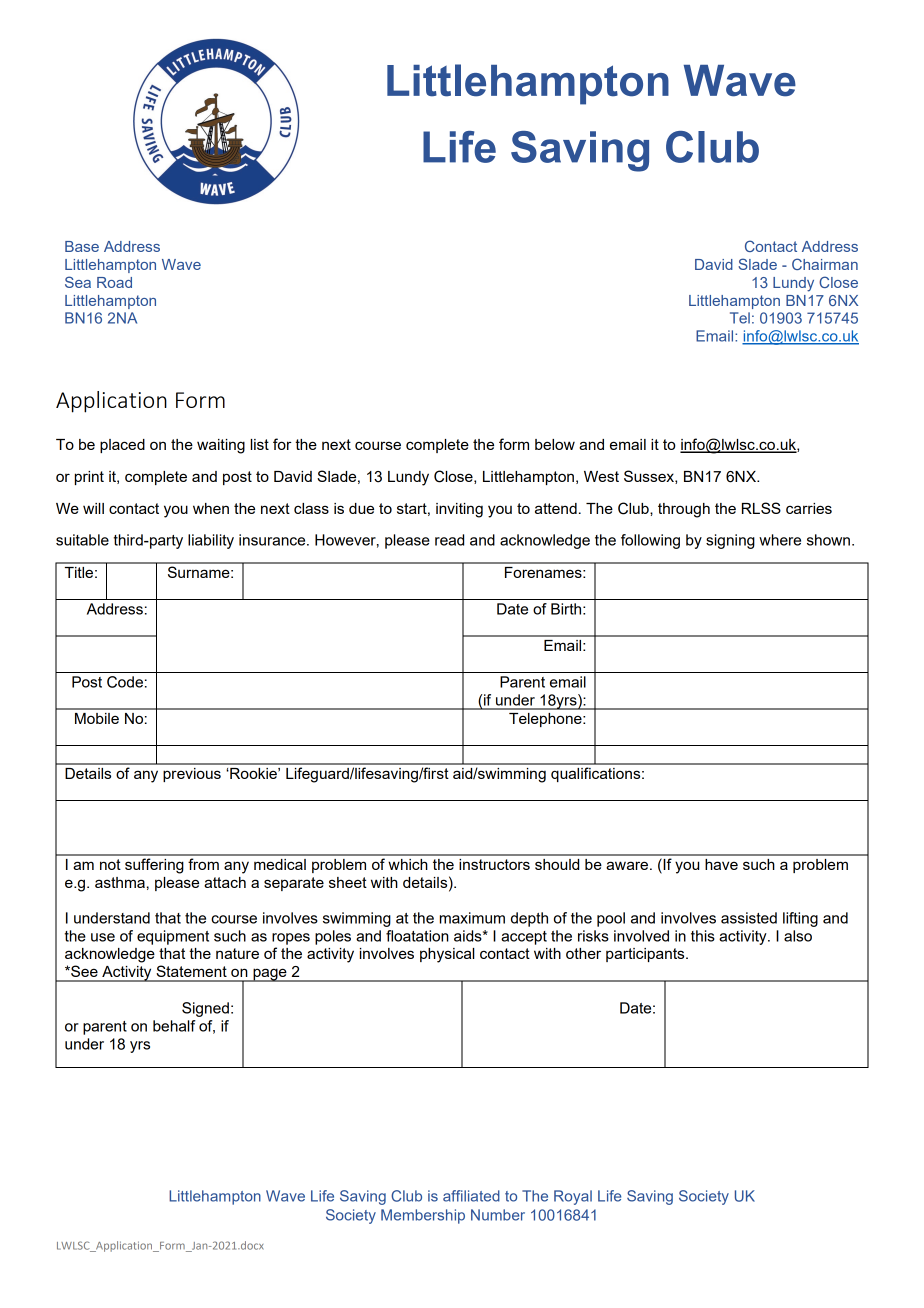  What do you see at coordinates (703, 936) in the screenshot?
I see `this` at bounding box center [703, 936].
